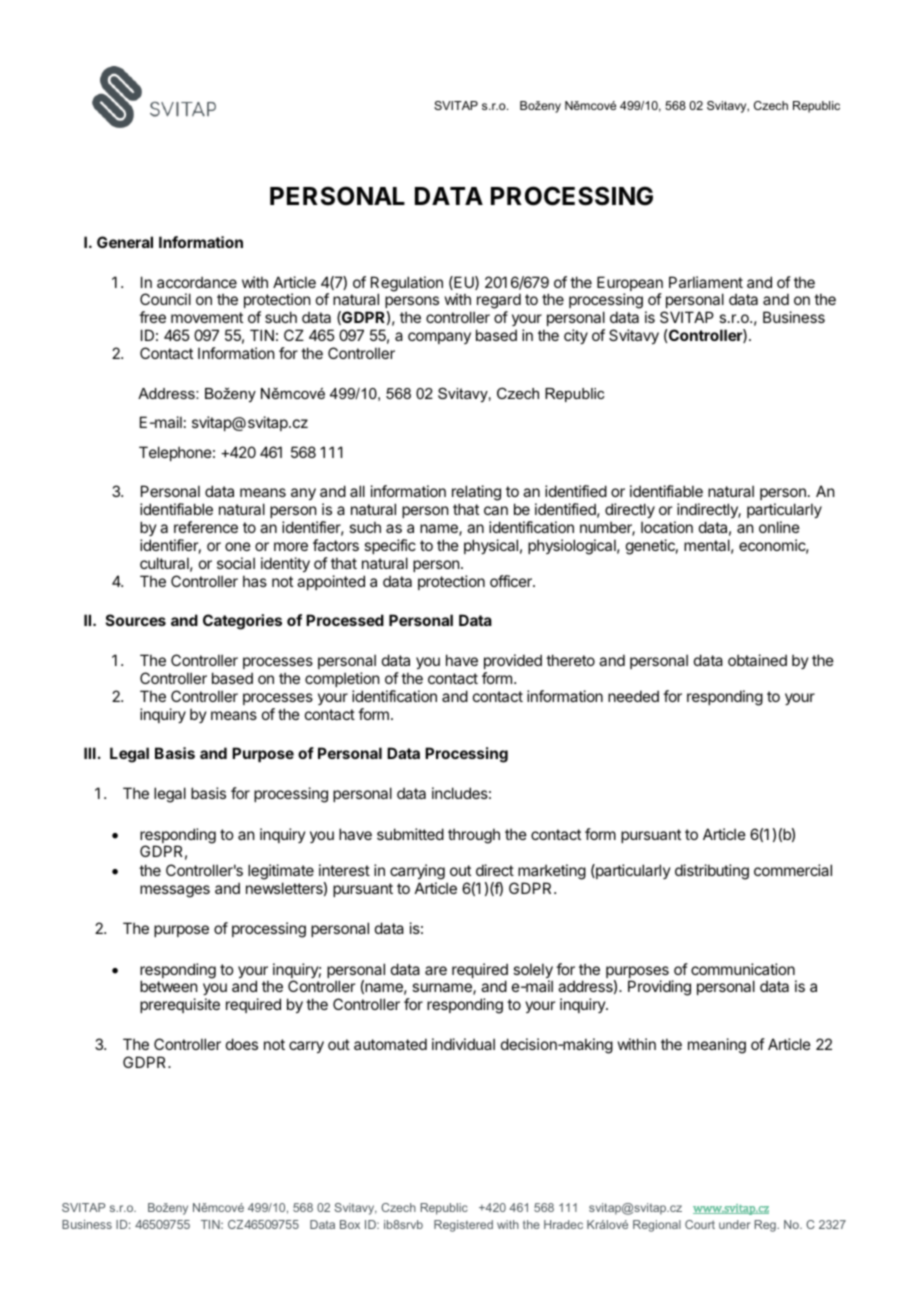 The image size is (924, 1308). Describe the element at coordinates (407, 285) in the screenshot. I see `Regulation` at that location.
